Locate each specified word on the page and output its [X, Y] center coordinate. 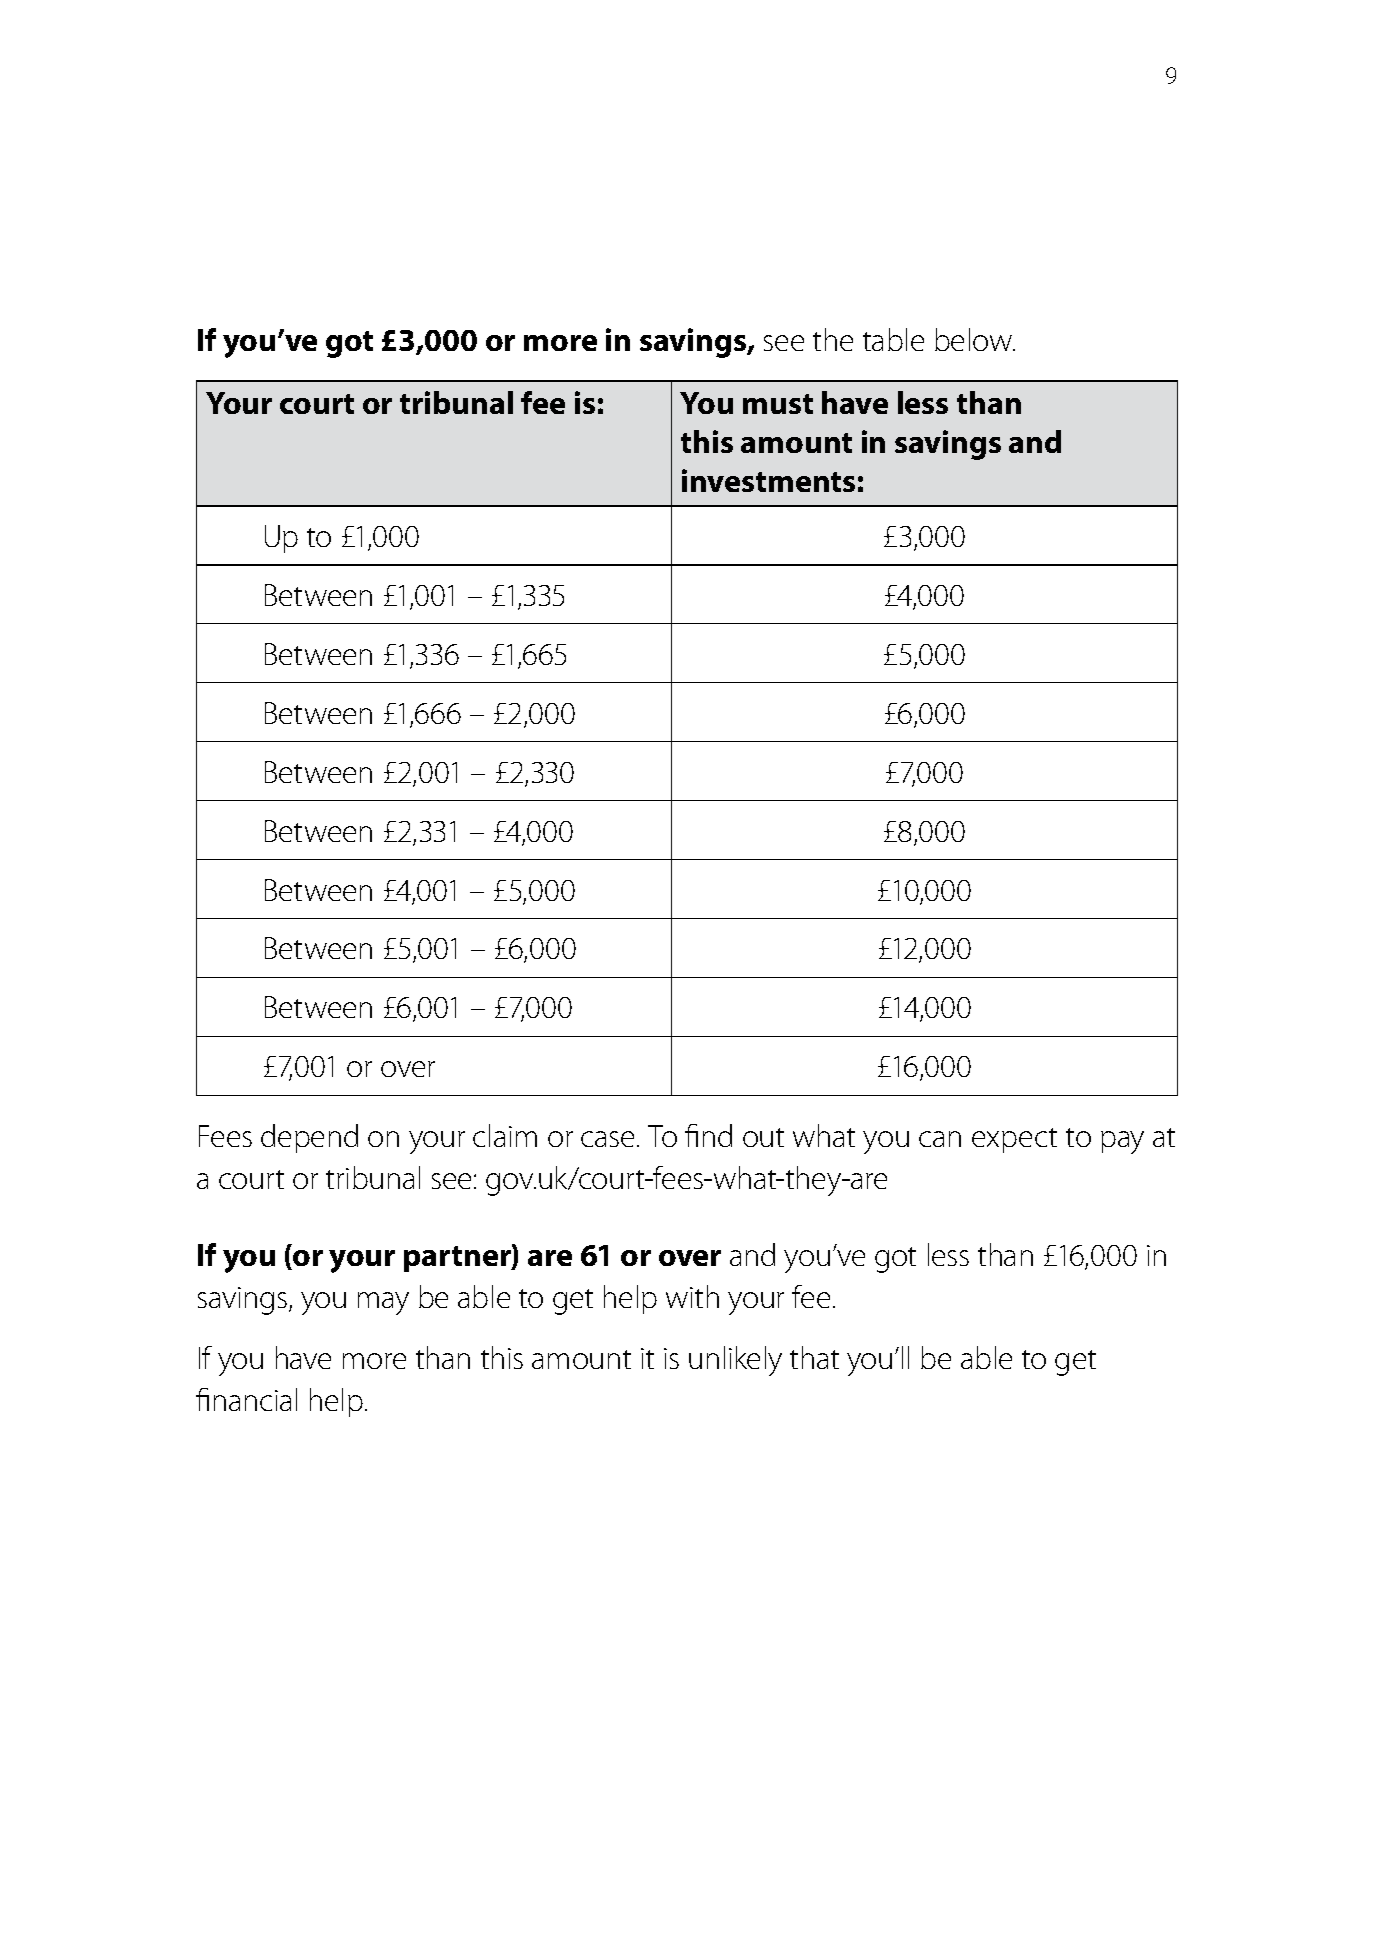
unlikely [735, 1361]
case [609, 1139]
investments [768, 480]
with [692, 1296]
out [763, 1137]
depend [309, 1138]
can [940, 1139]
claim [505, 1135]
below [975, 339]
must [778, 404]
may [383, 1303]
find [708, 1135]
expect [1014, 1140]
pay [1122, 1142]
